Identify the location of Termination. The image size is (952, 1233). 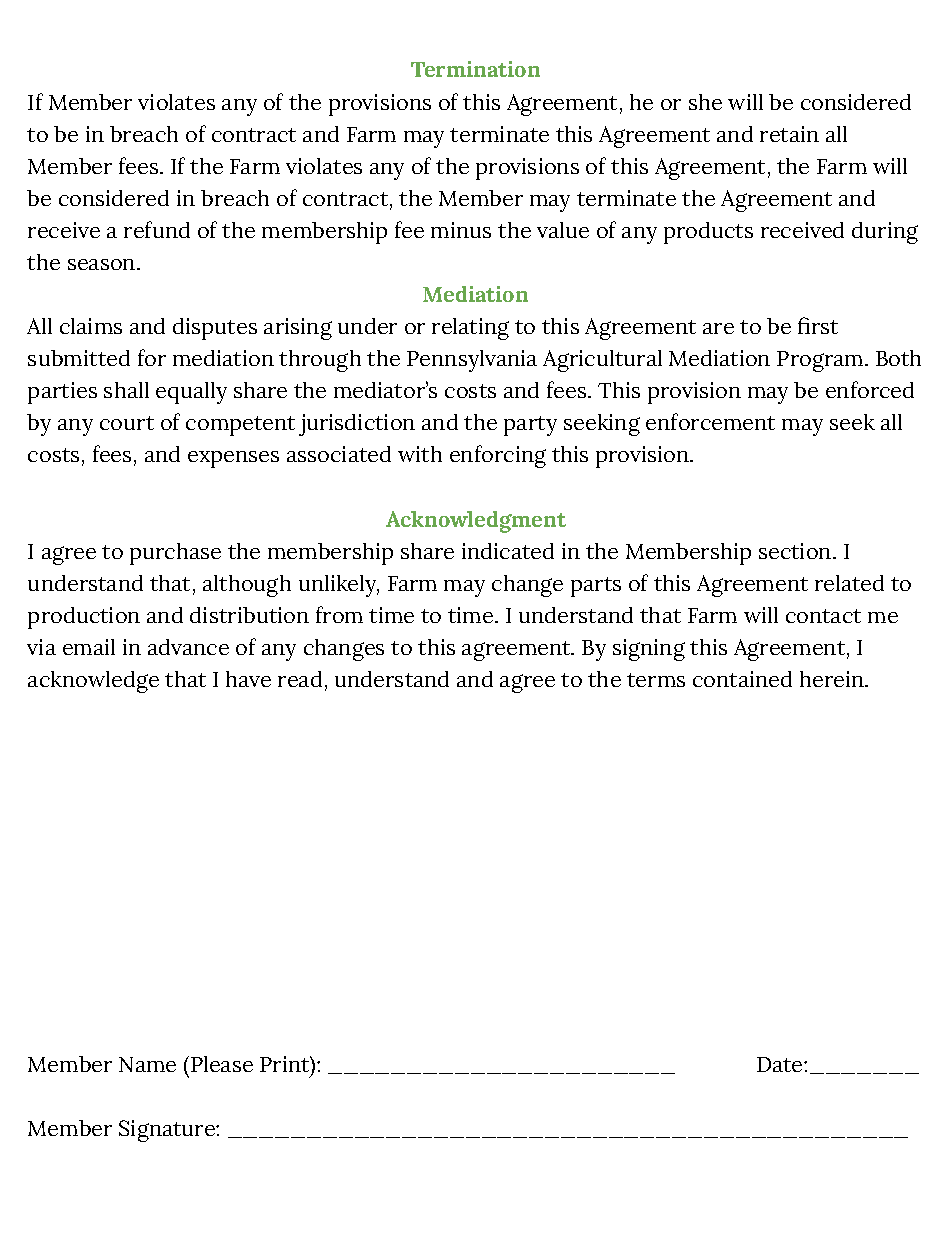
(475, 69).
